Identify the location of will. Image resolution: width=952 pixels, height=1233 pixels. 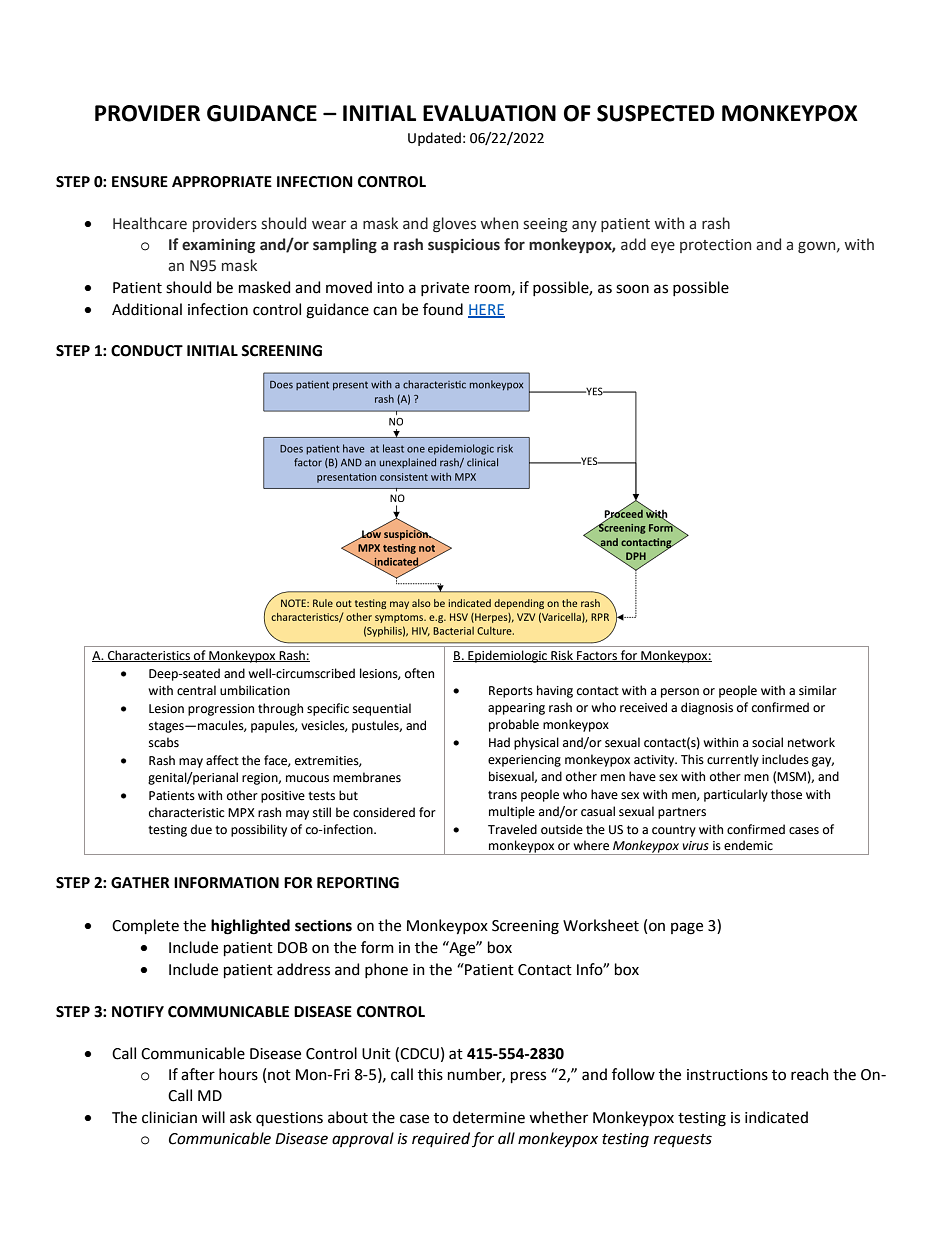
(213, 1117).
